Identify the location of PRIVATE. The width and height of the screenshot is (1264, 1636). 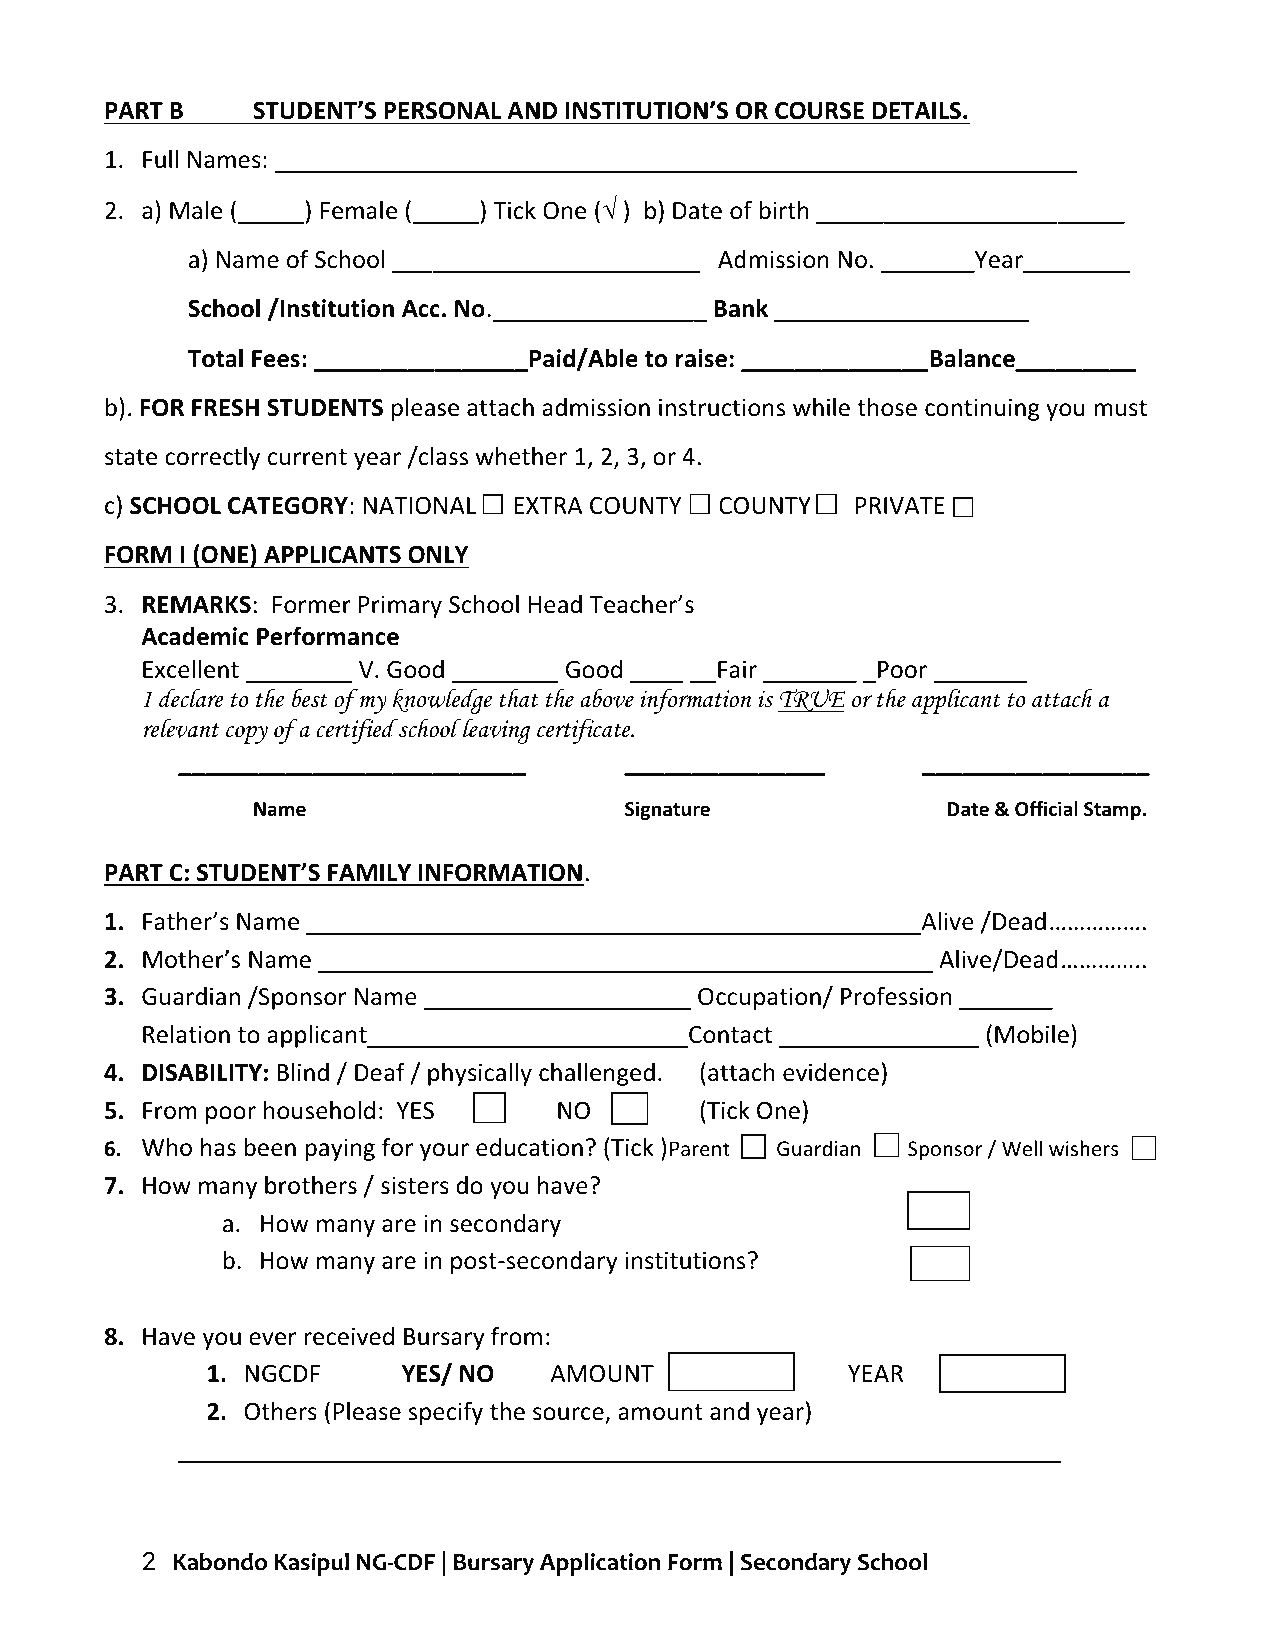
(900, 505).
